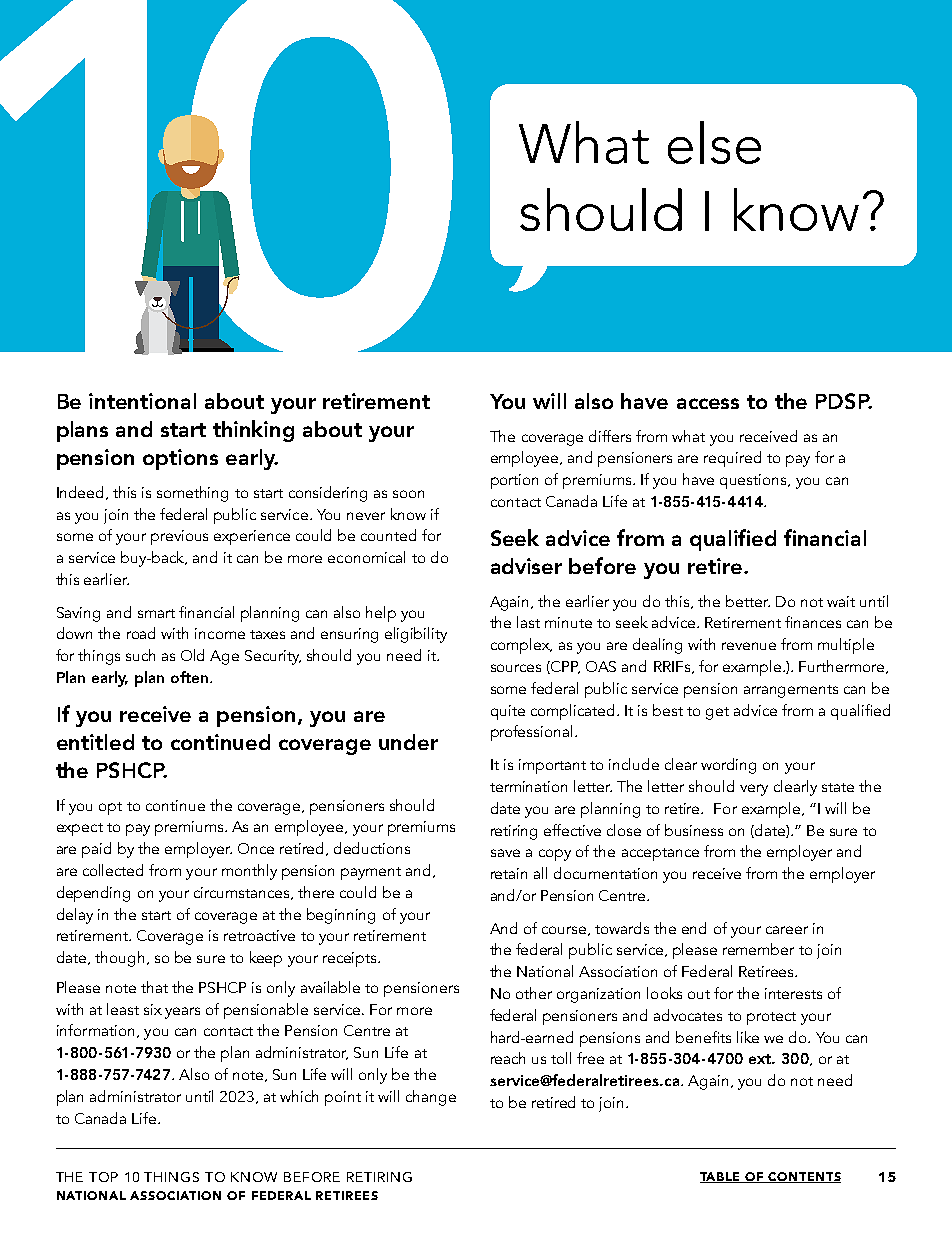  Describe the element at coordinates (787, 930) in the screenshot. I see `career` at that location.
